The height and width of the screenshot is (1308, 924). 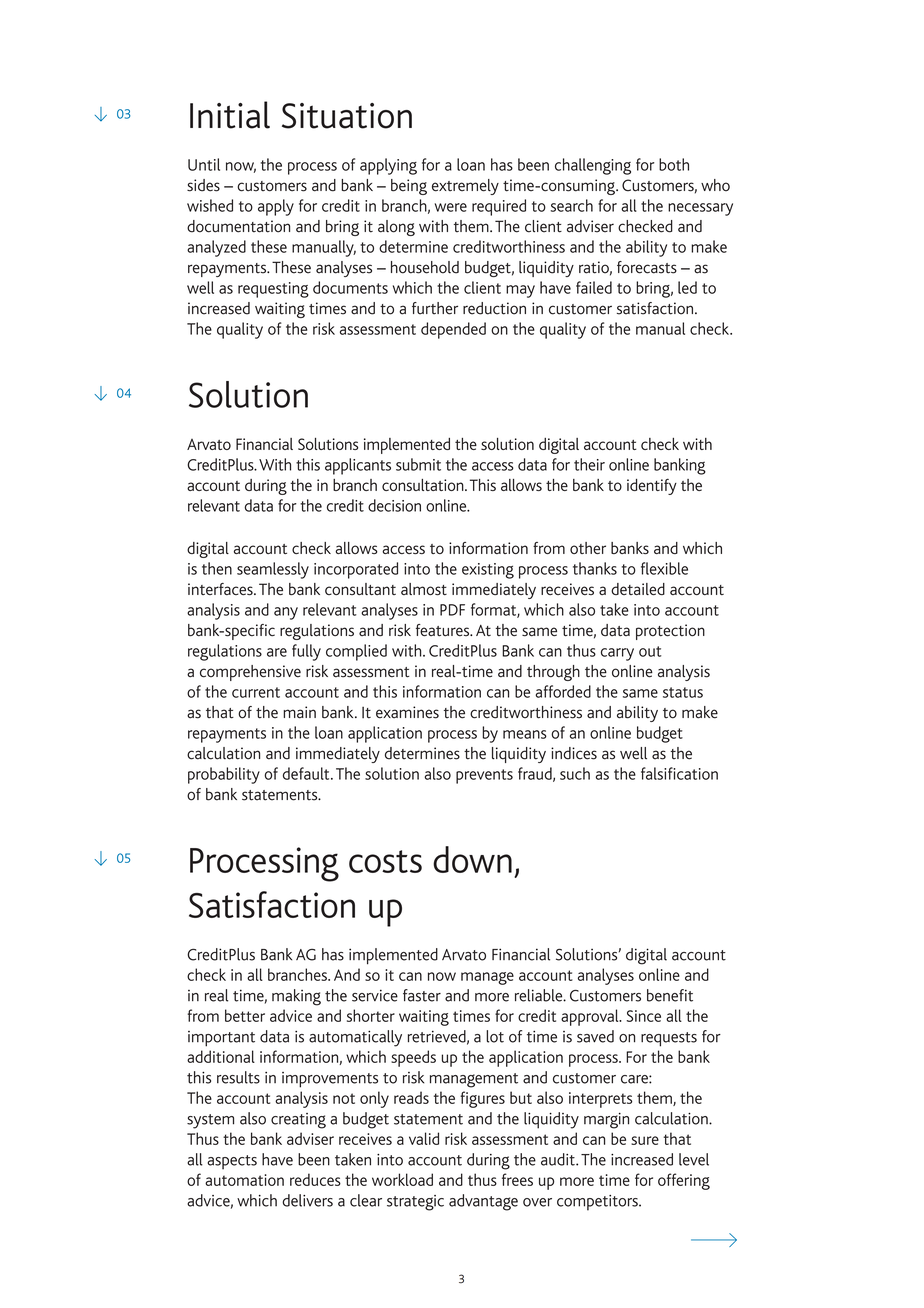 What do you see at coordinates (652, 487) in the screenshot?
I see `identify` at bounding box center [652, 487].
